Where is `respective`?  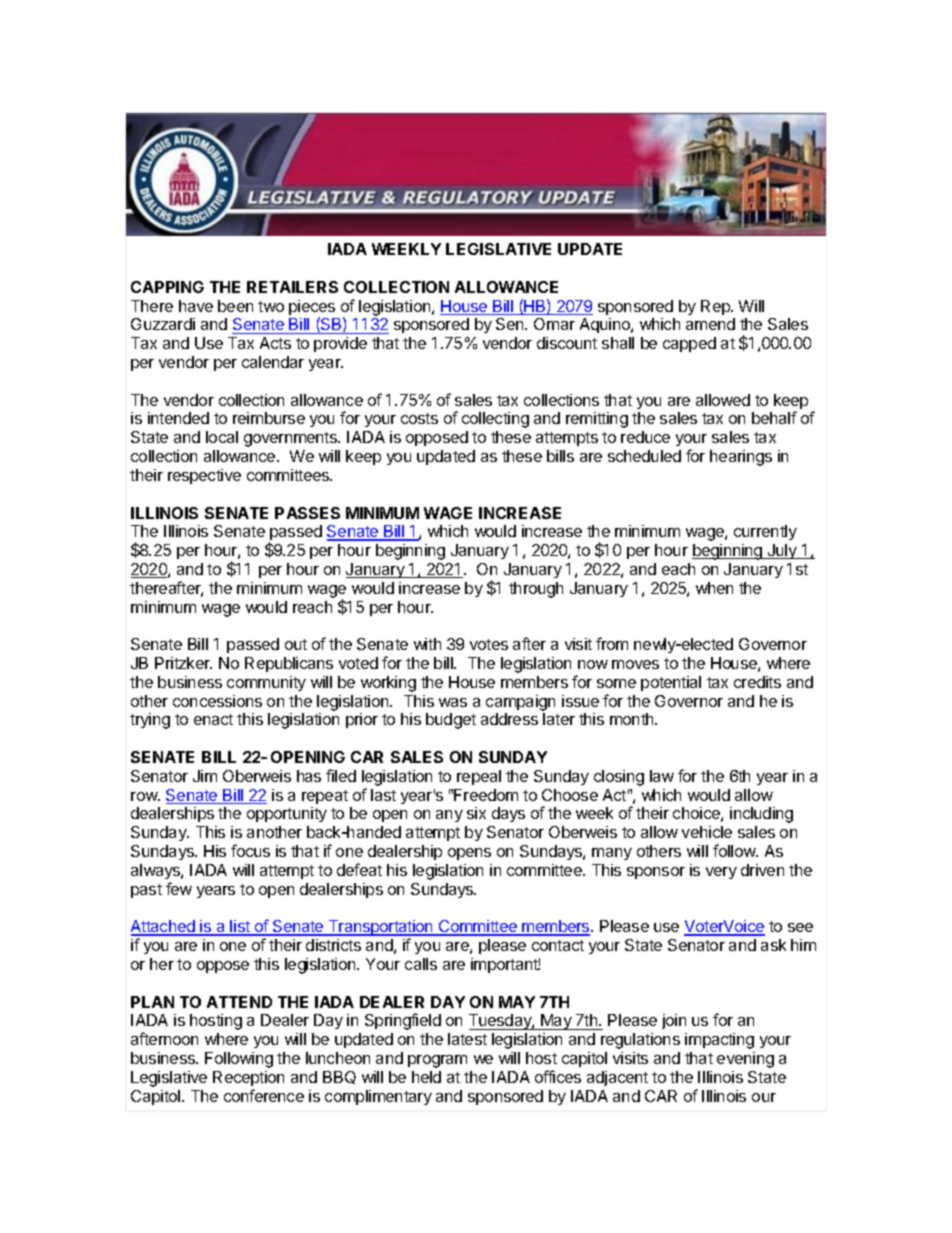 respective is located at coordinates (204, 476).
